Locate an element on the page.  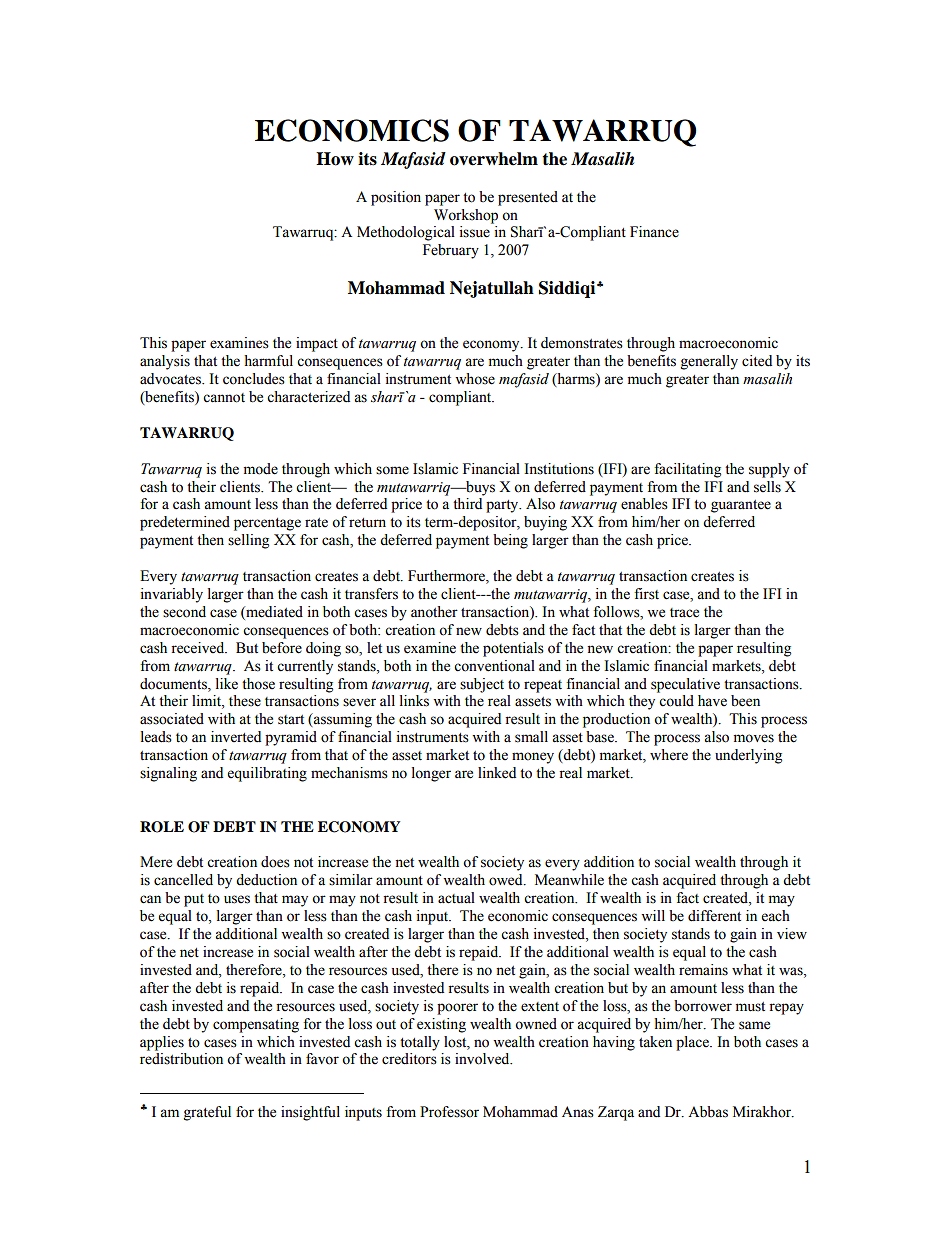
inverted is located at coordinates (236, 737).
